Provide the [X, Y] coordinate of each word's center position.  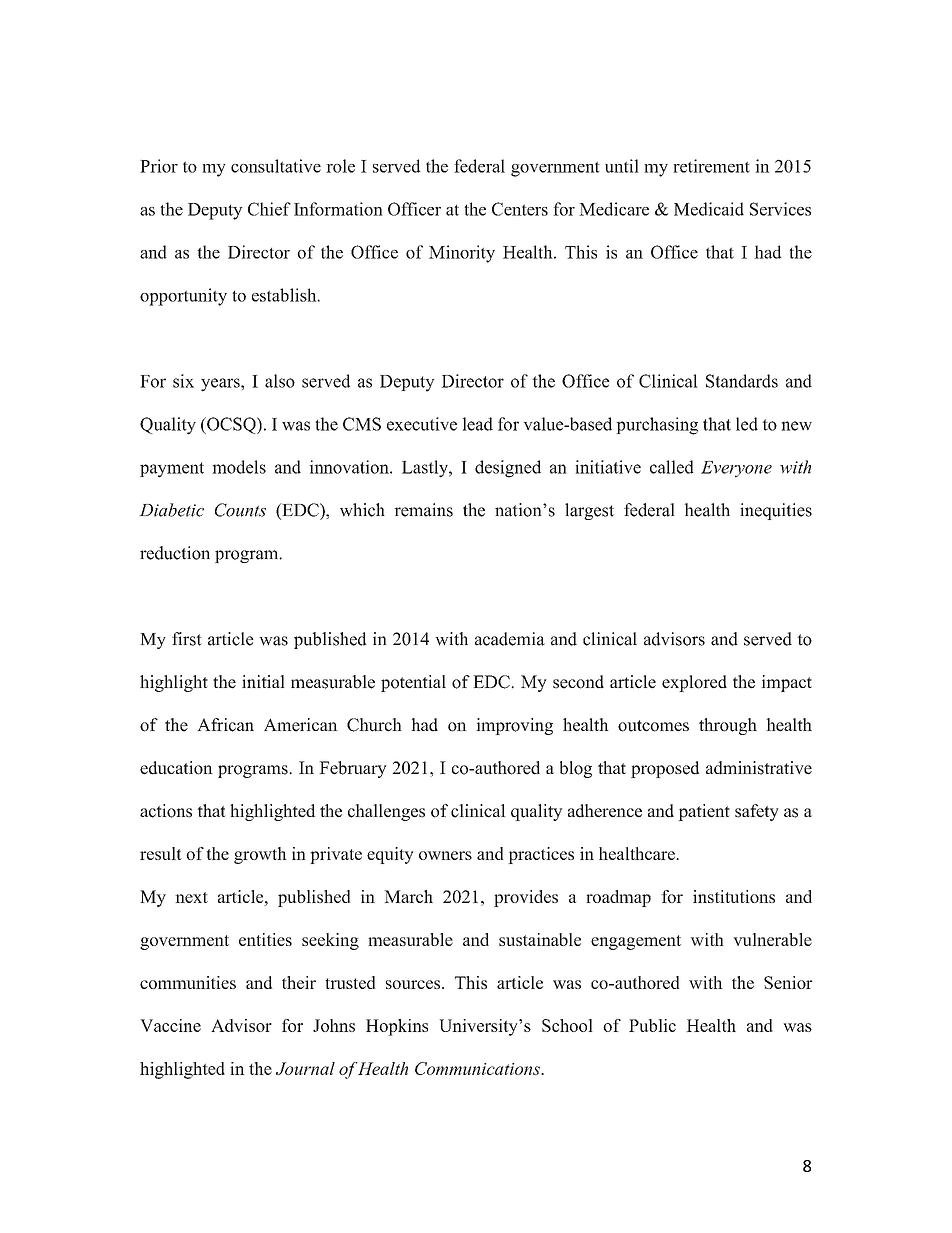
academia [510, 639]
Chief [269, 209]
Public [652, 1025]
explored [694, 683]
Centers [520, 209]
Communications [478, 1068]
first [187, 639]
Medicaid [709, 209]
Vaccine [170, 1025]
